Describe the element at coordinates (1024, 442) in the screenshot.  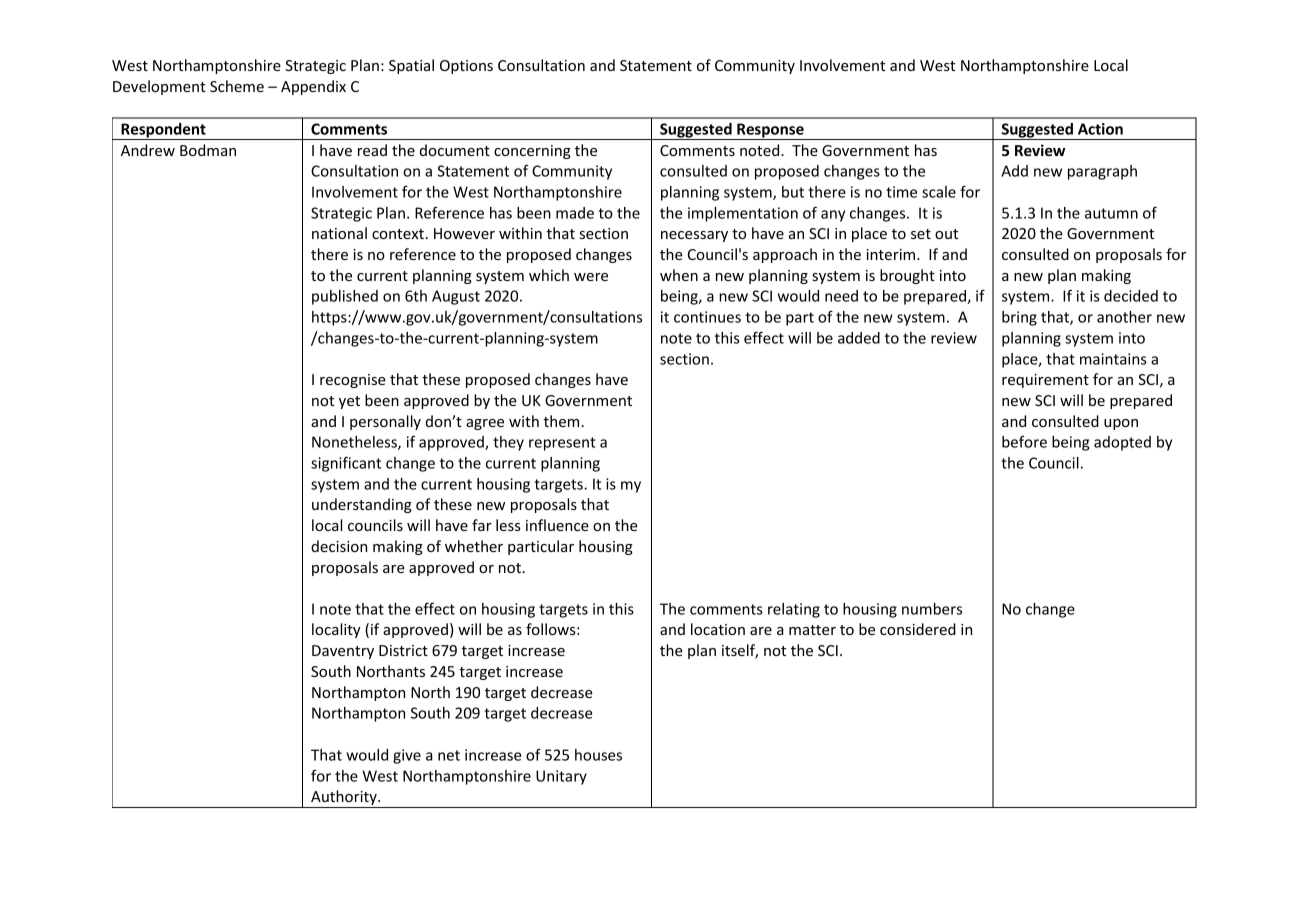
I see `before` at that location.
